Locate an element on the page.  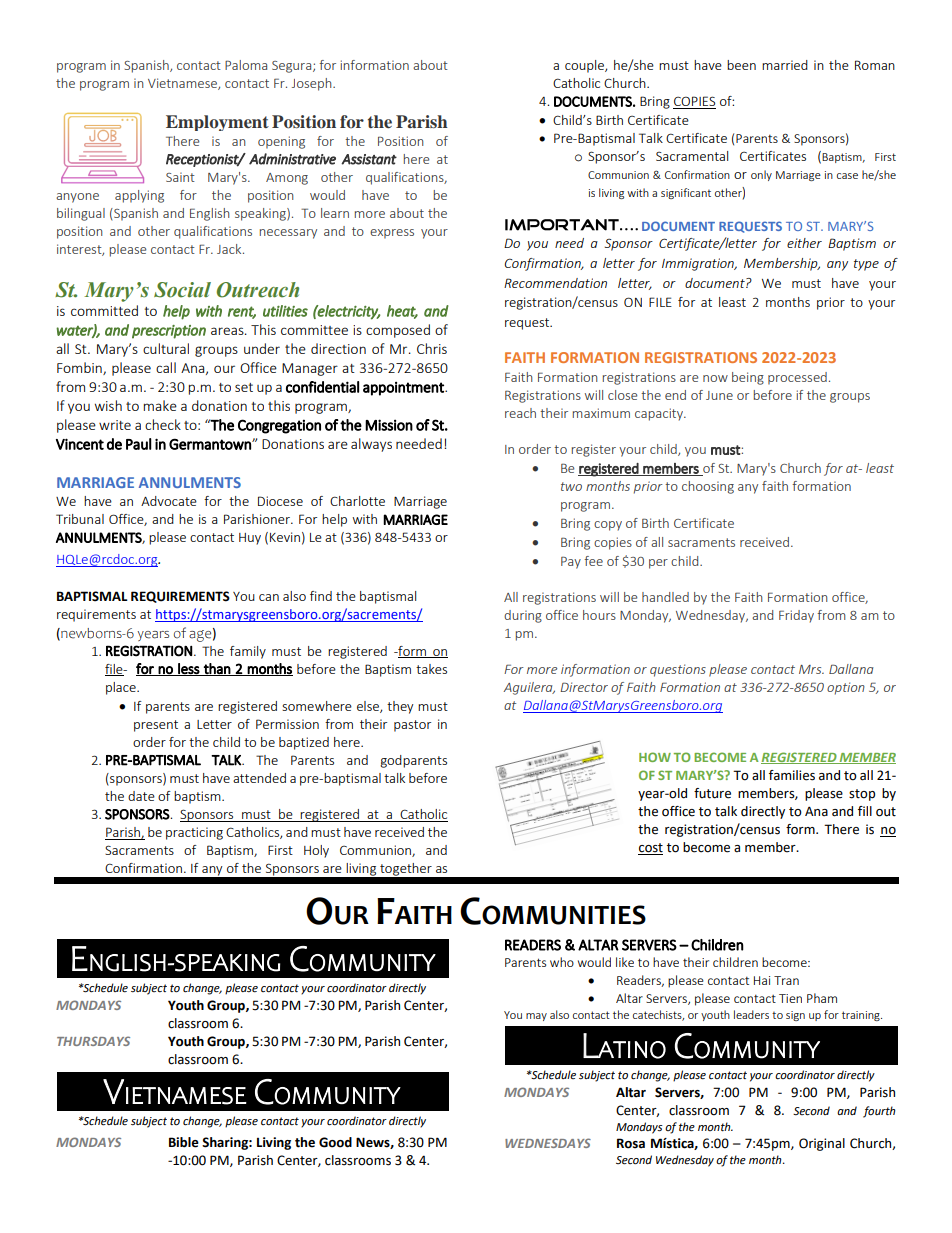
Good is located at coordinates (335, 1142).
